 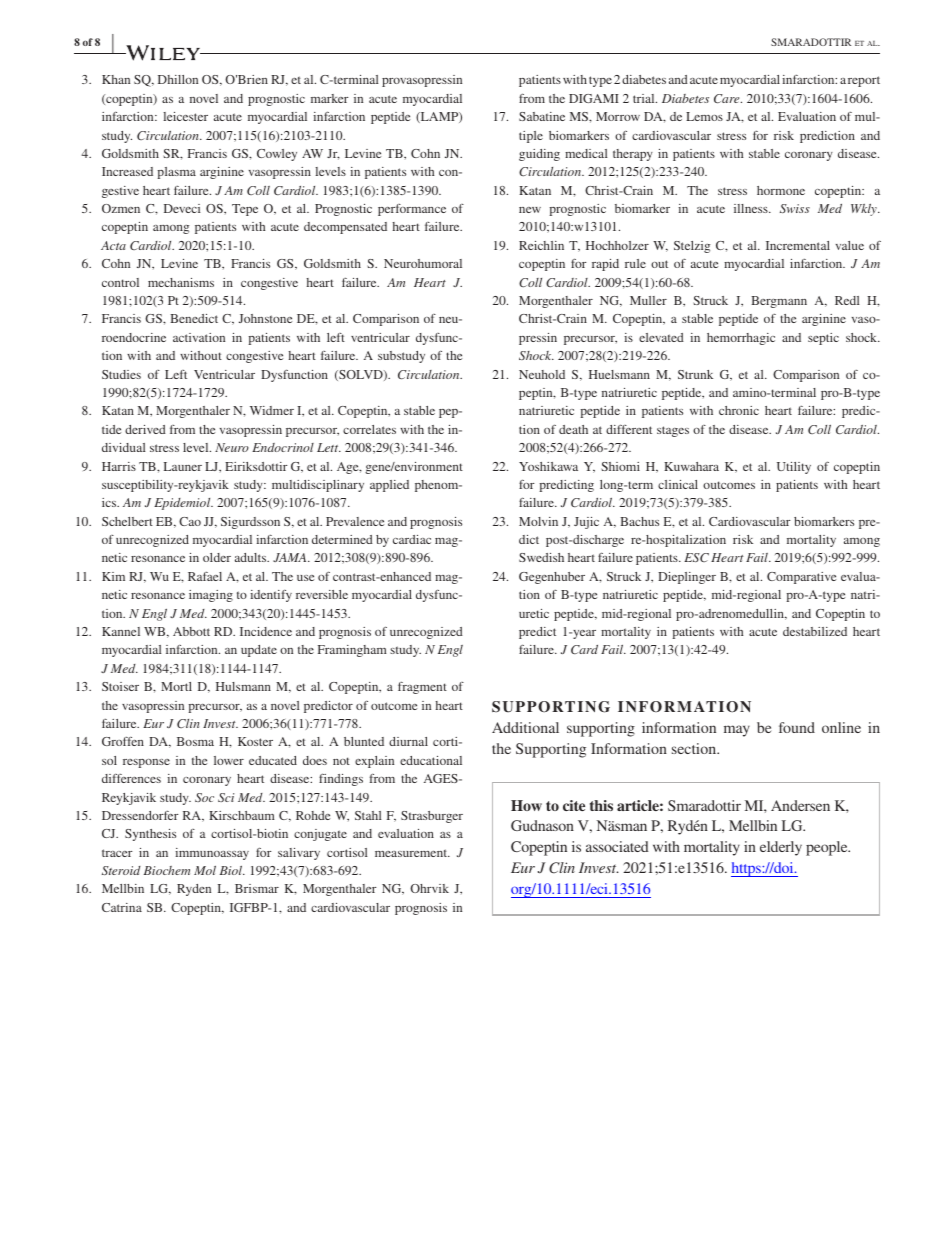 What do you see at coordinates (412, 853) in the document?
I see `measurement` at bounding box center [412, 853].
